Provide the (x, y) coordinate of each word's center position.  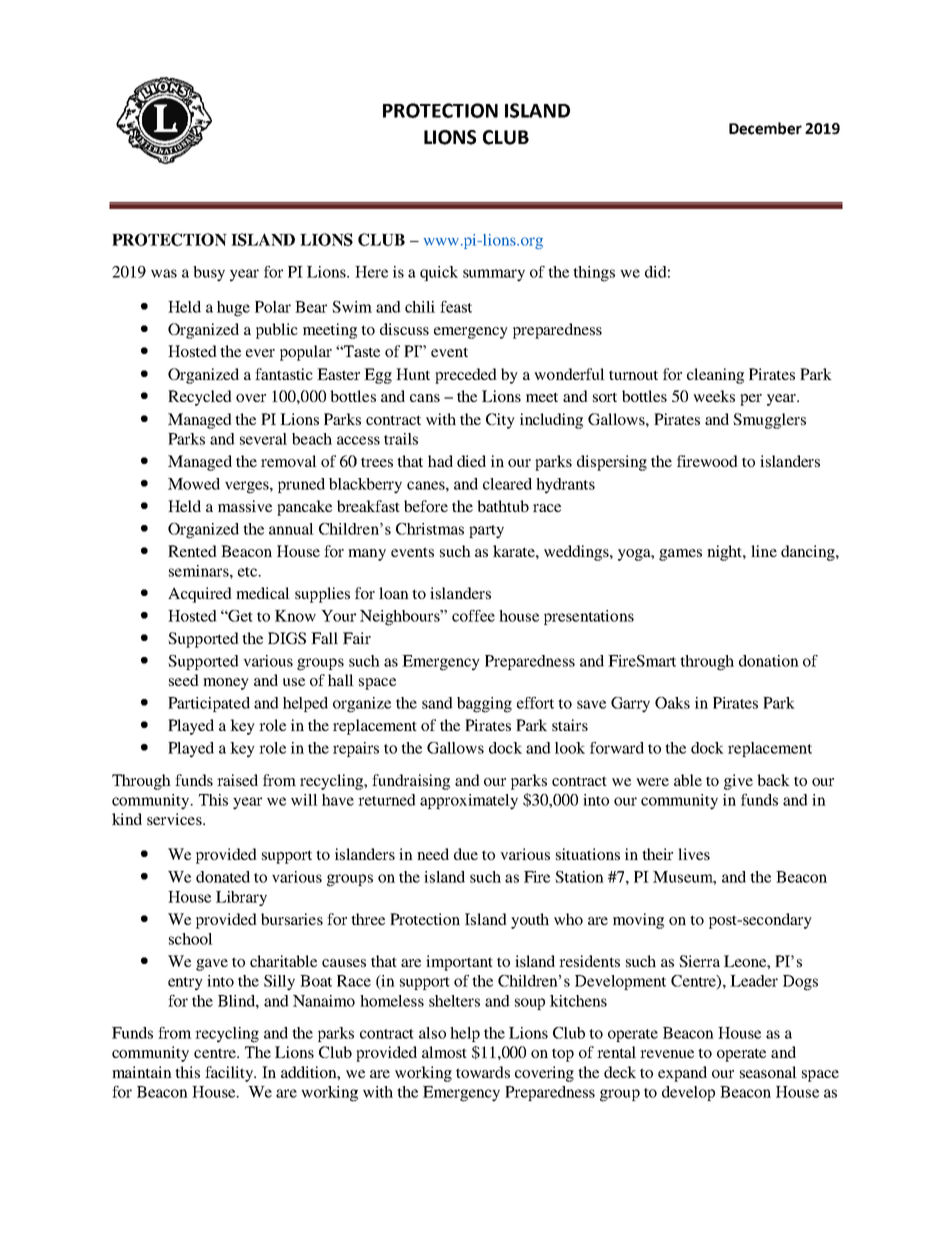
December (765, 128)
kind (127, 819)
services (175, 819)
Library (241, 898)
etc (248, 572)
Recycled (200, 398)
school (191, 939)
